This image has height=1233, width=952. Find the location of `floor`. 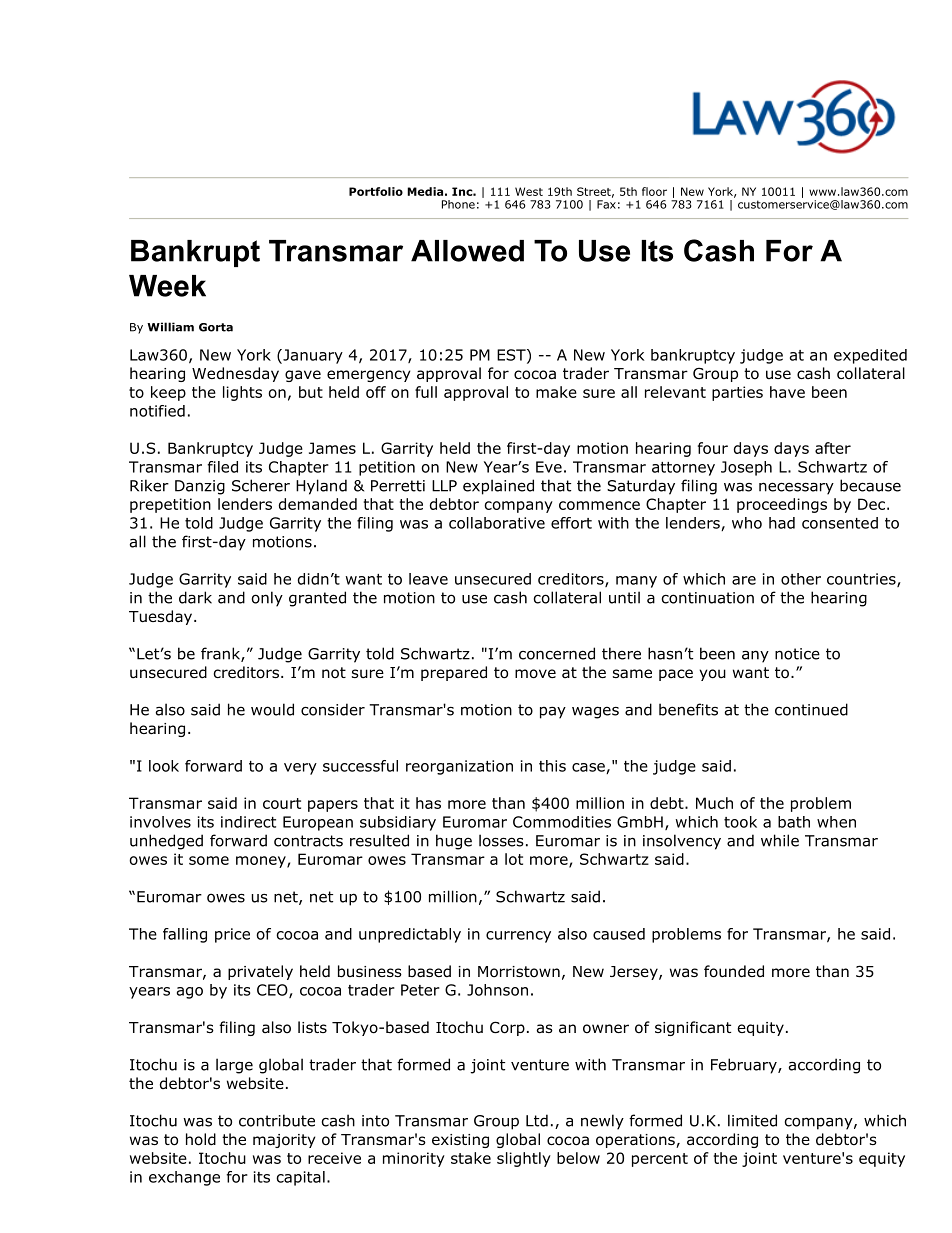

floor is located at coordinates (654, 191).
